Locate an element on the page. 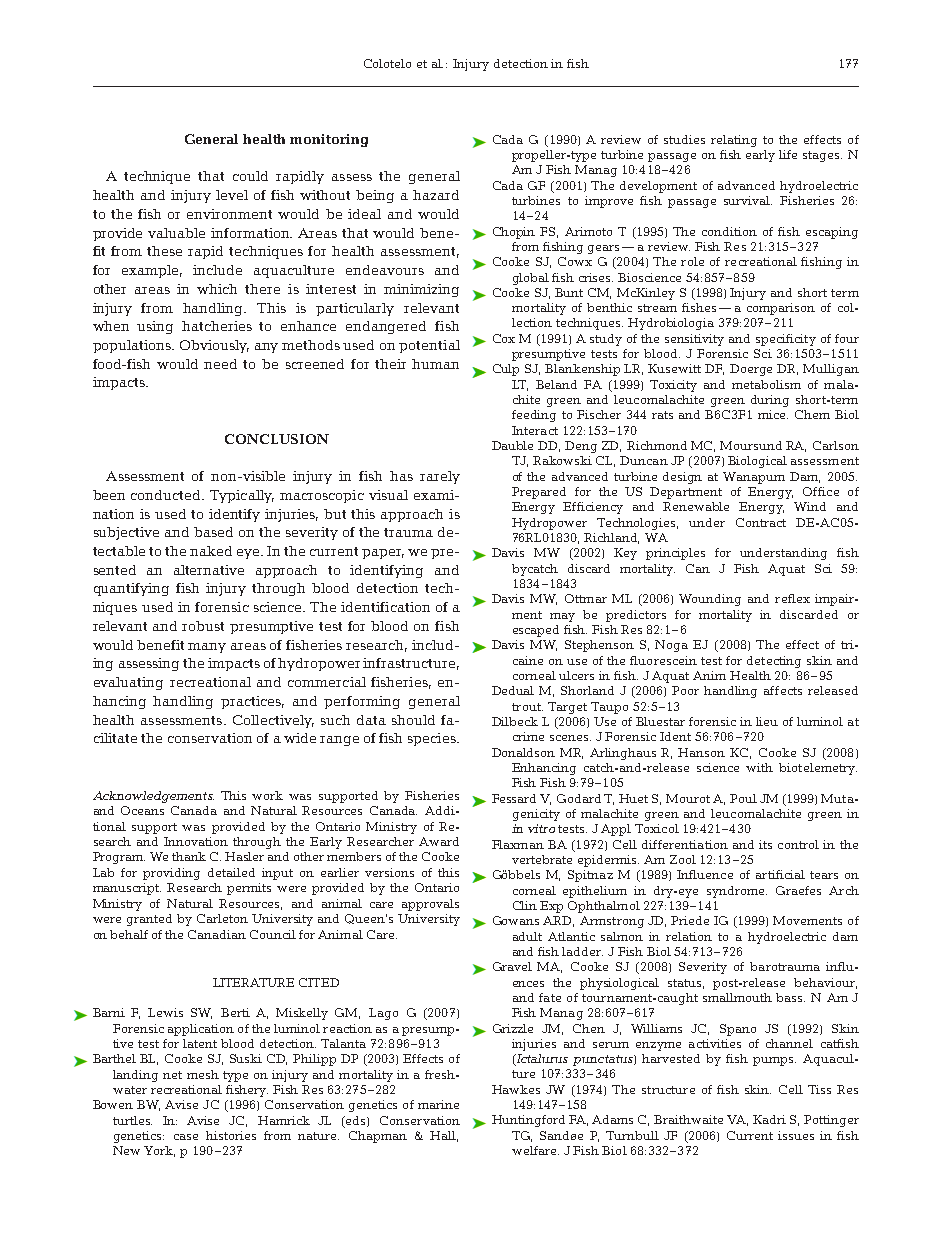 Image resolution: width=952 pixels, height=1257 pixels. Oceans is located at coordinates (142, 810).
